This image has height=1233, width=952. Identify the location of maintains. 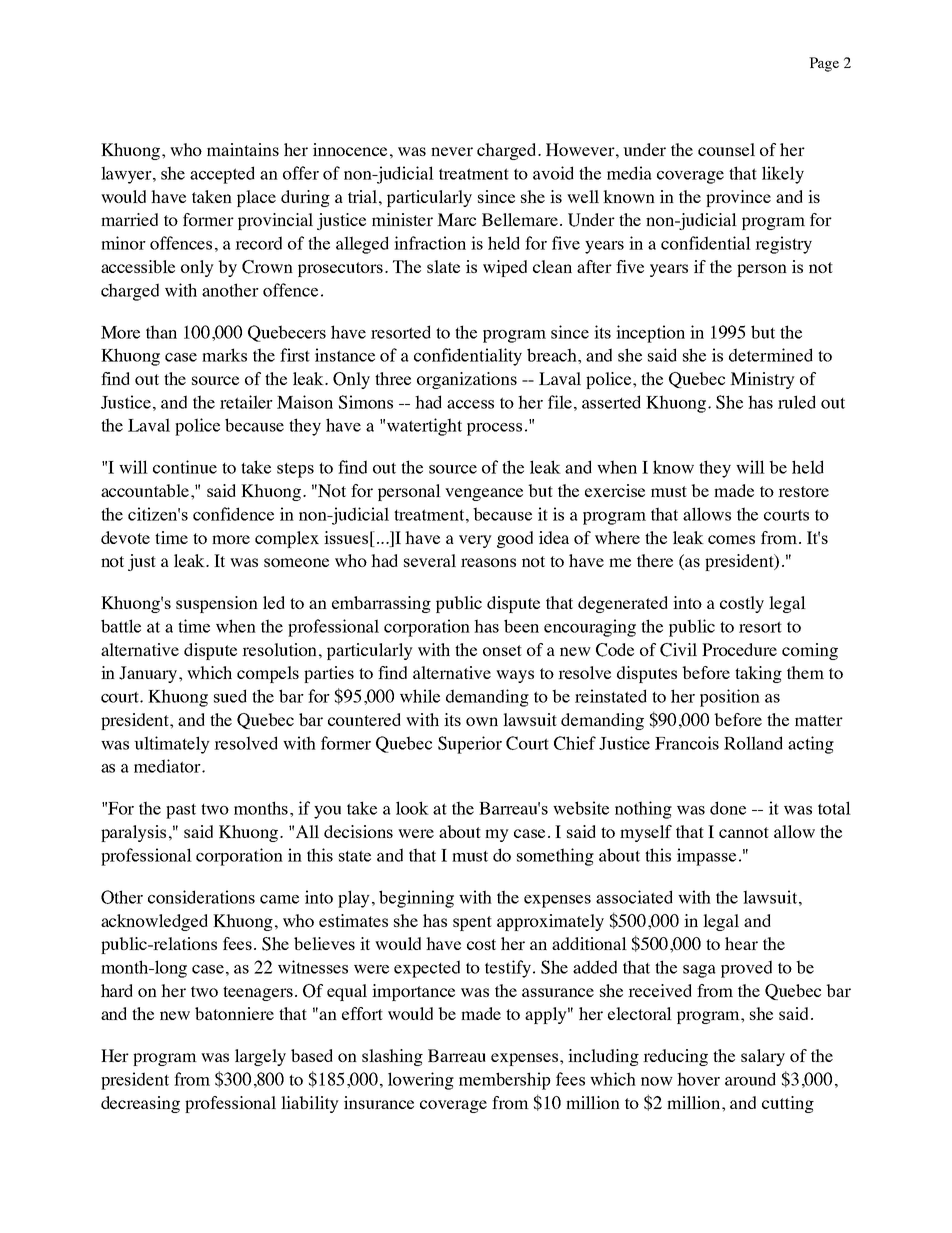
(243, 149).
